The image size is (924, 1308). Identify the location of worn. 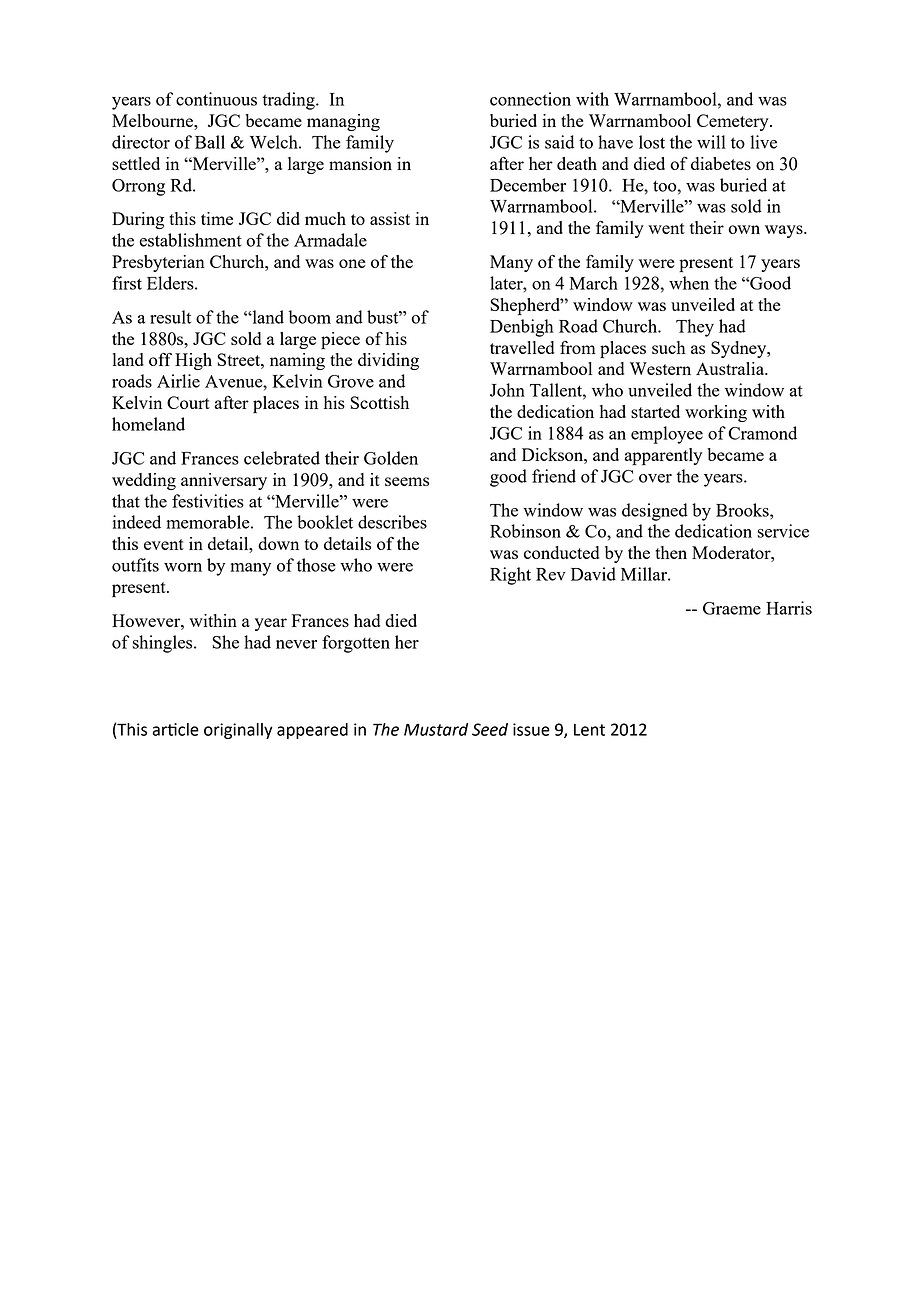
(183, 567).
